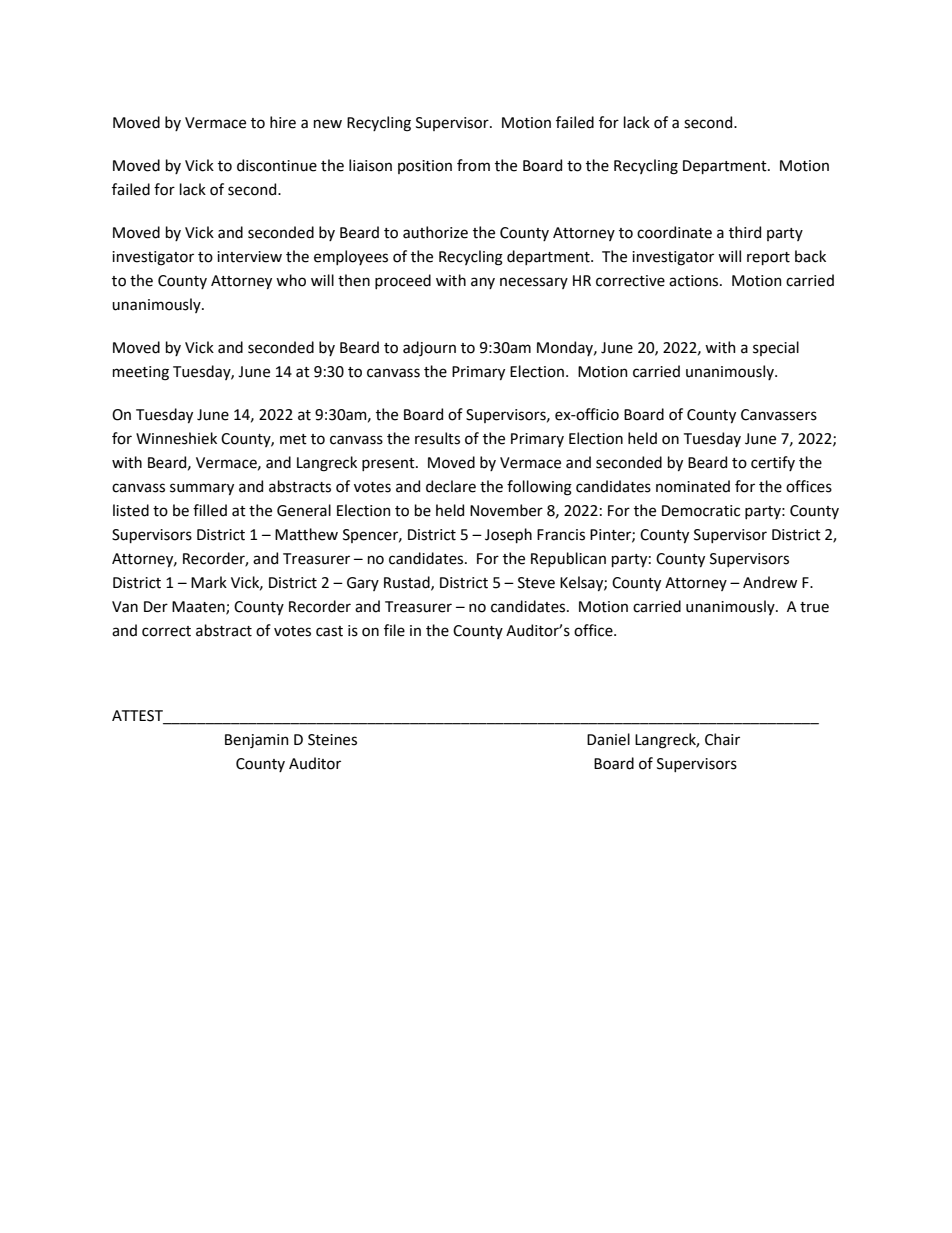  What do you see at coordinates (745, 232) in the screenshot?
I see `third` at bounding box center [745, 232].
